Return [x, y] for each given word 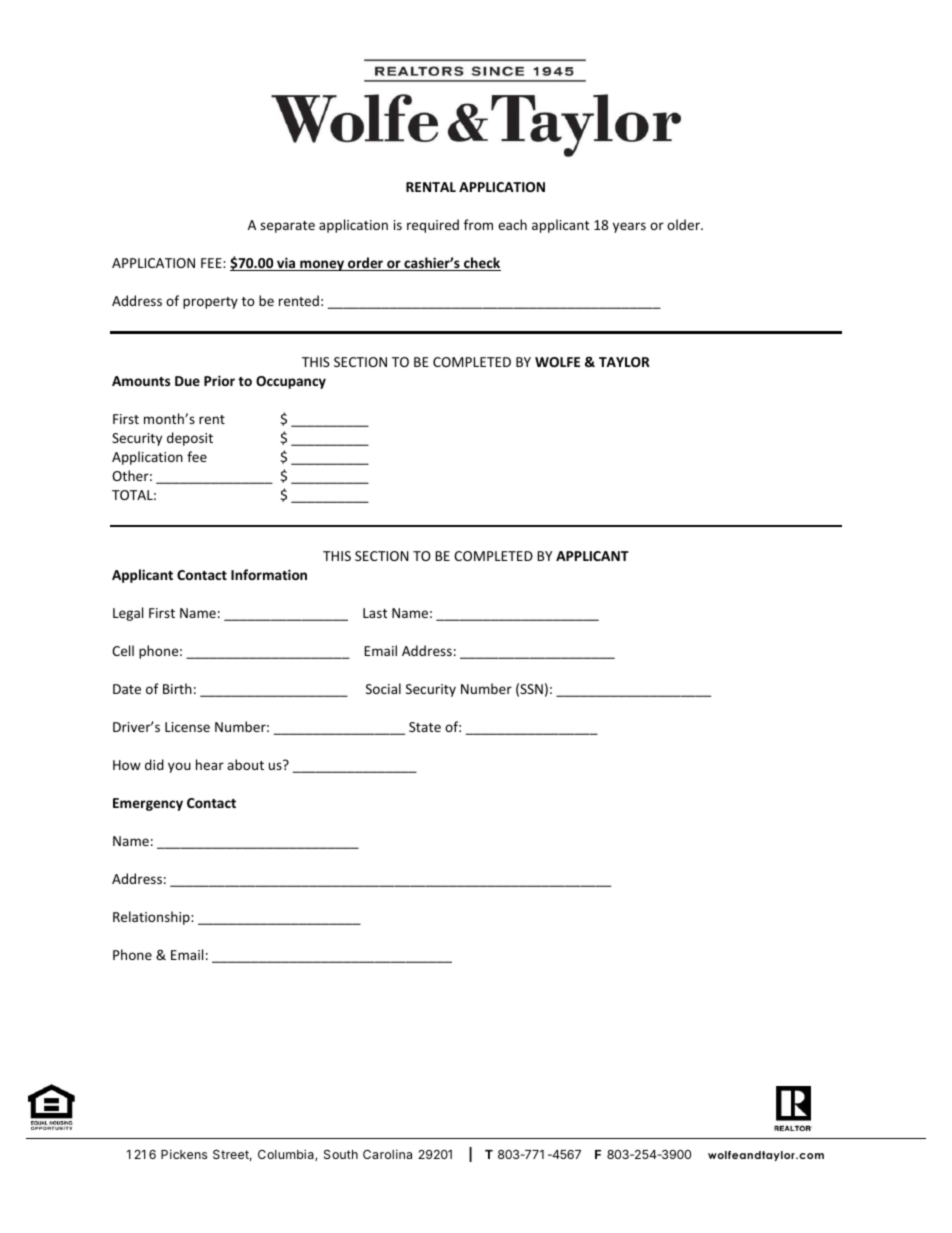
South [341, 1154]
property [210, 303]
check [481, 264]
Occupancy [291, 382]
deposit [190, 439]
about [245, 764]
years [629, 227]
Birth [177, 688]
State [425, 727]
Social [383, 688]
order [365, 264]
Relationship [152, 918]
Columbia [287, 1155]
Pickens [184, 1154]
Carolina [387, 1154]
